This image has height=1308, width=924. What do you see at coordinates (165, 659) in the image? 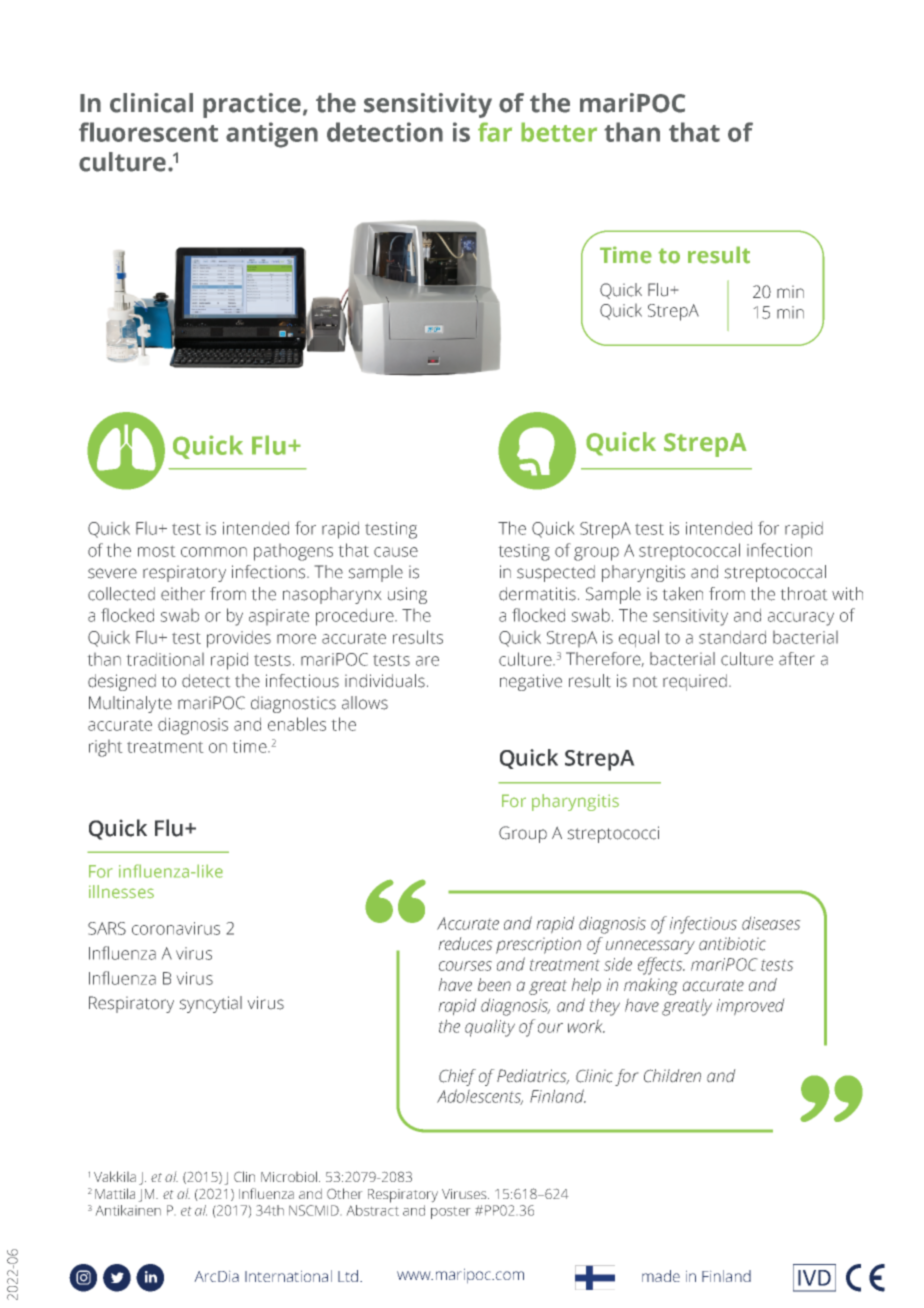
I see `traditional` at bounding box center [165, 659].
